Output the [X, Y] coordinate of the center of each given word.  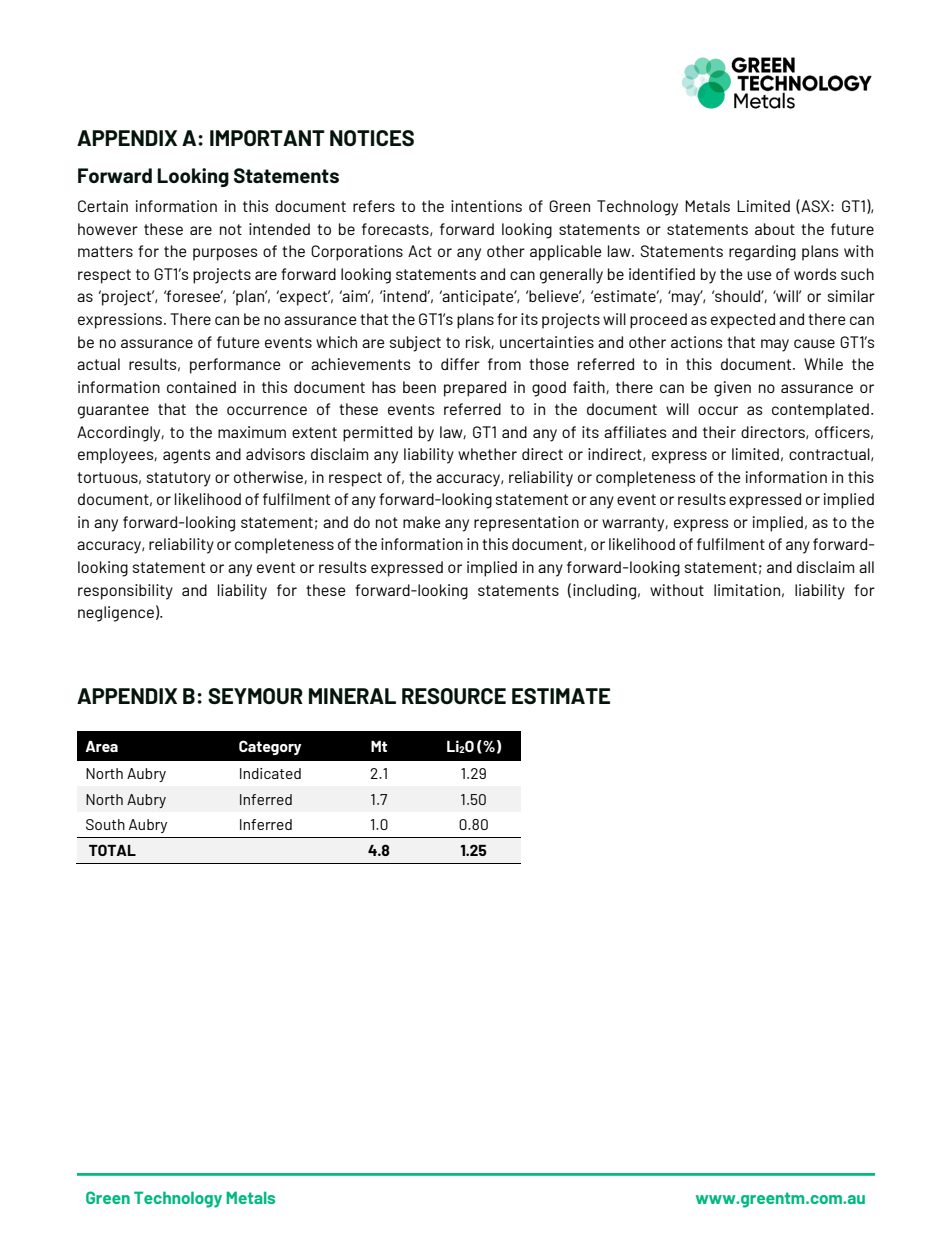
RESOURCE [454, 696]
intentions [486, 206]
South [105, 824]
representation [526, 524]
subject [415, 344]
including [604, 592]
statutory [179, 479]
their [719, 432]
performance [235, 366]
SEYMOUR [255, 696]
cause [814, 343]
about [775, 229]
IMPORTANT [267, 138]
